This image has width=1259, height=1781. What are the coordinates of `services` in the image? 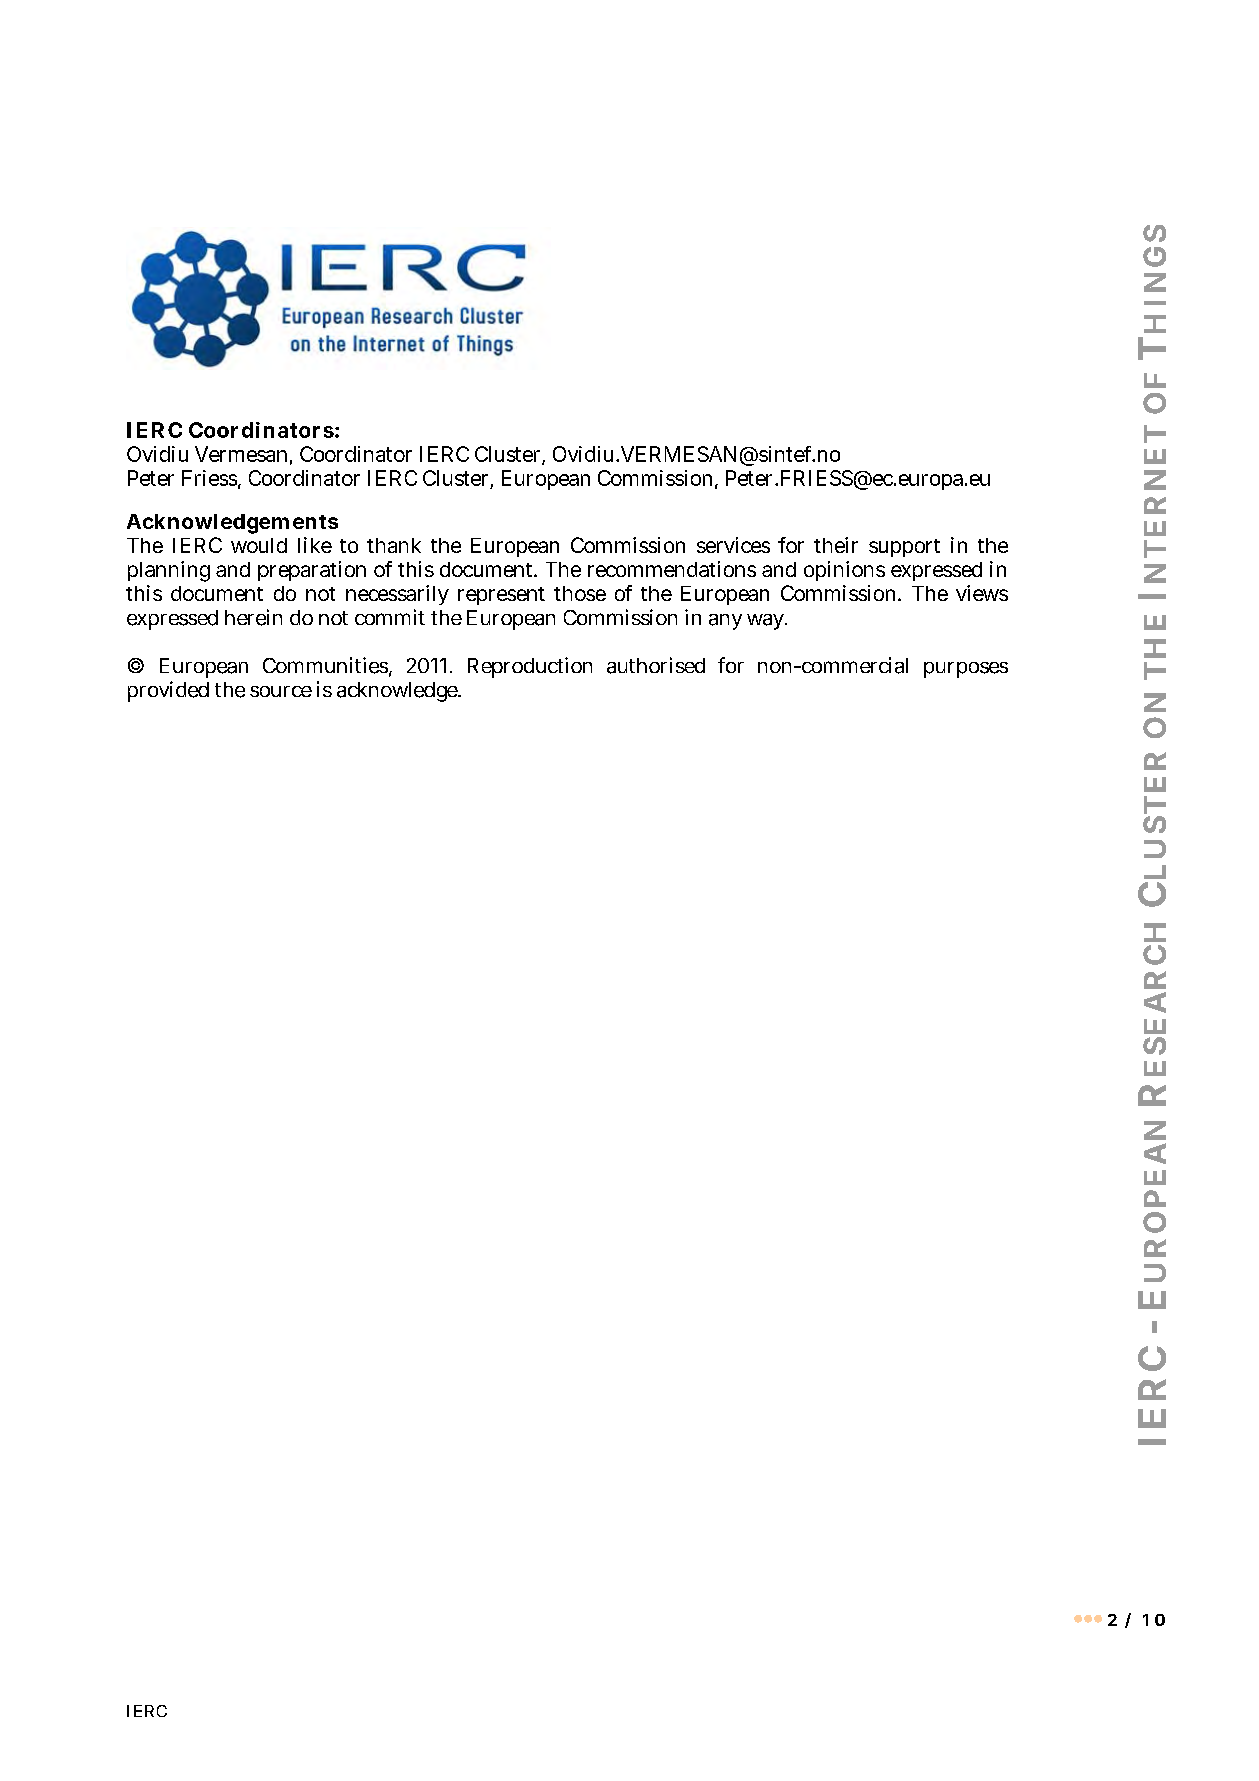 It's located at (733, 545).
